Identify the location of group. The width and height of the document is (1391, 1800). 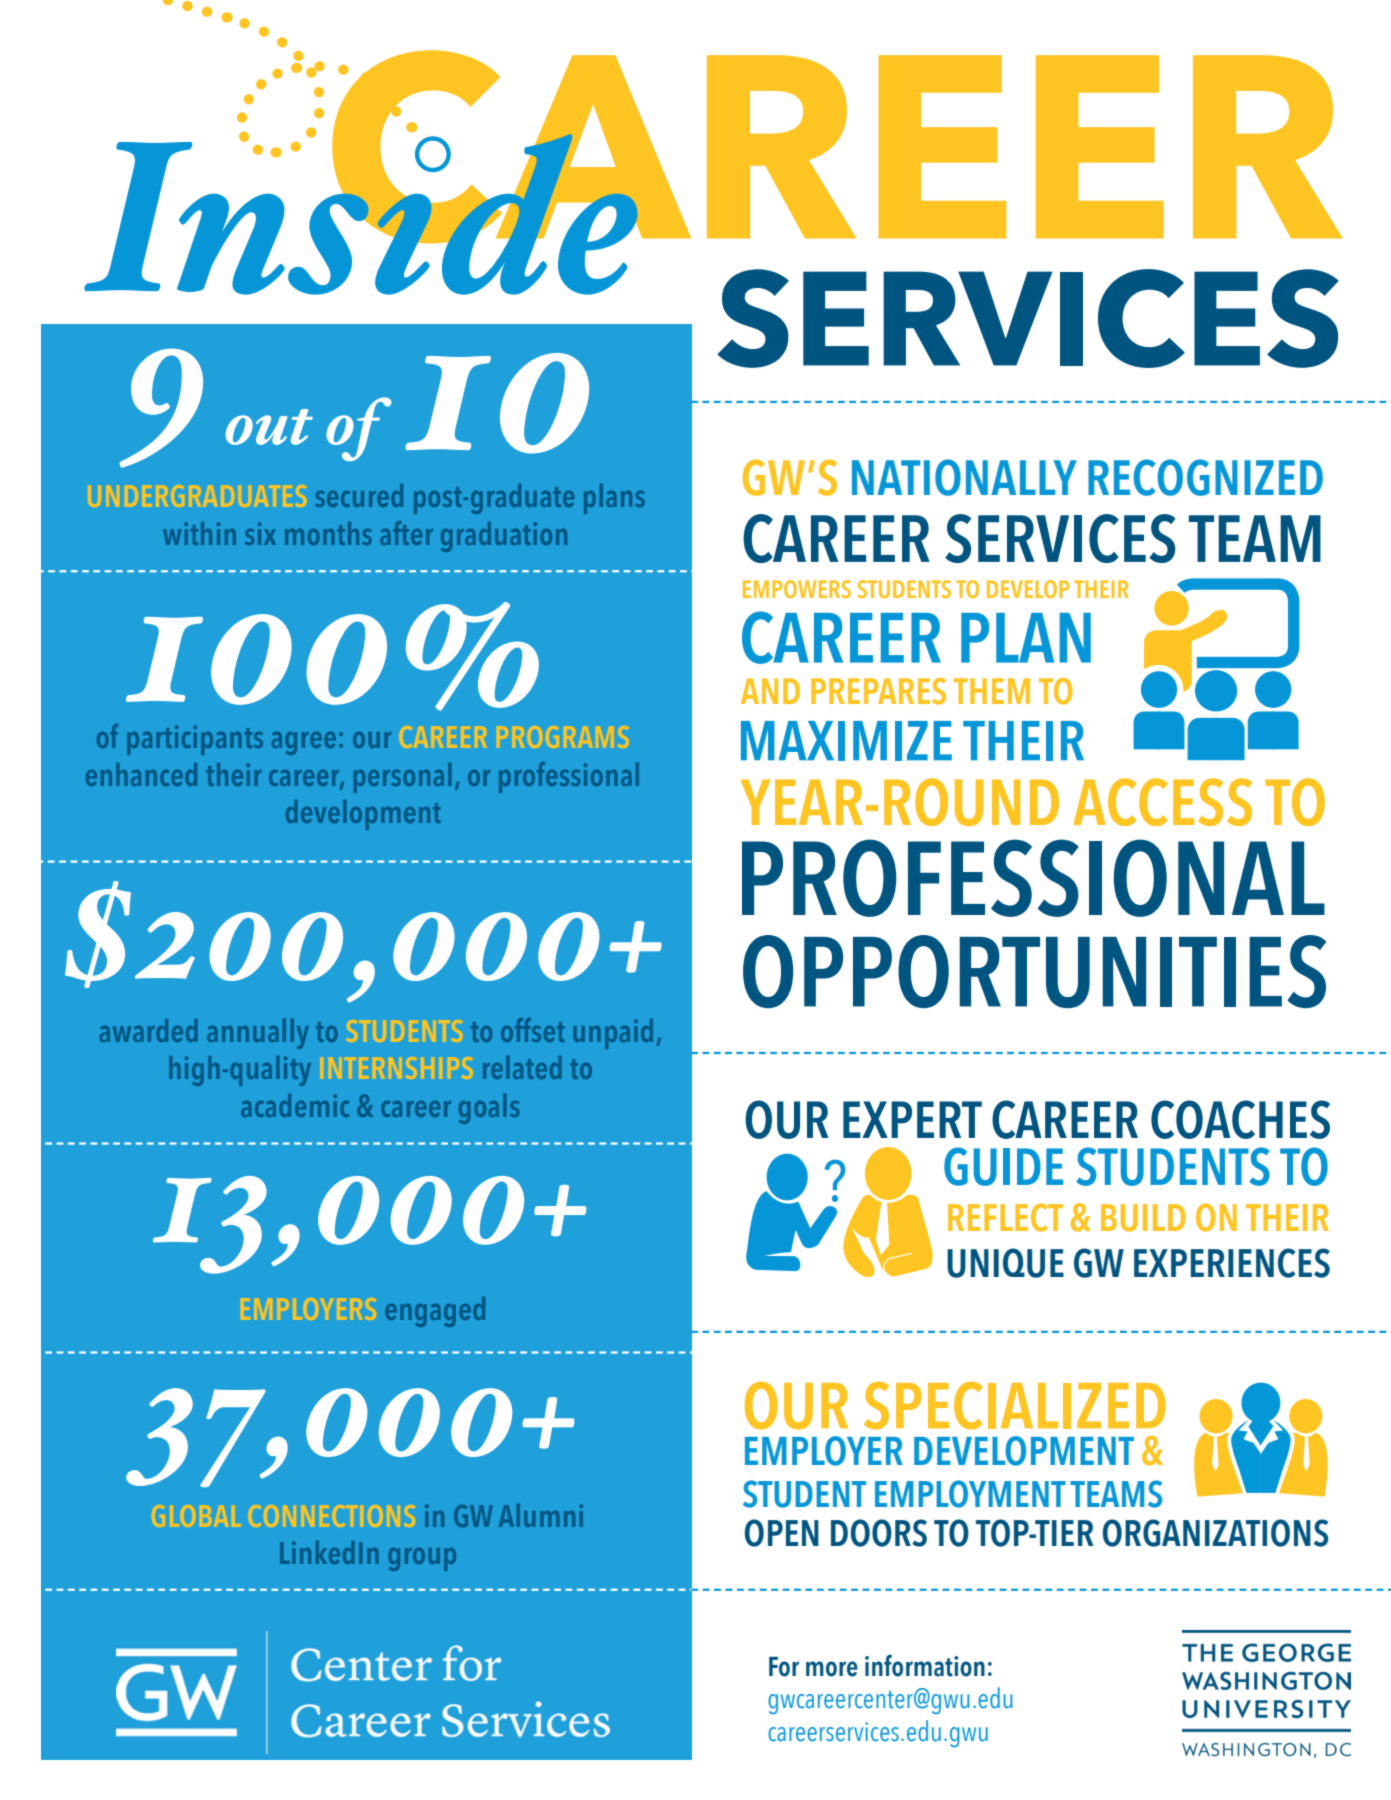
(422, 1559).
